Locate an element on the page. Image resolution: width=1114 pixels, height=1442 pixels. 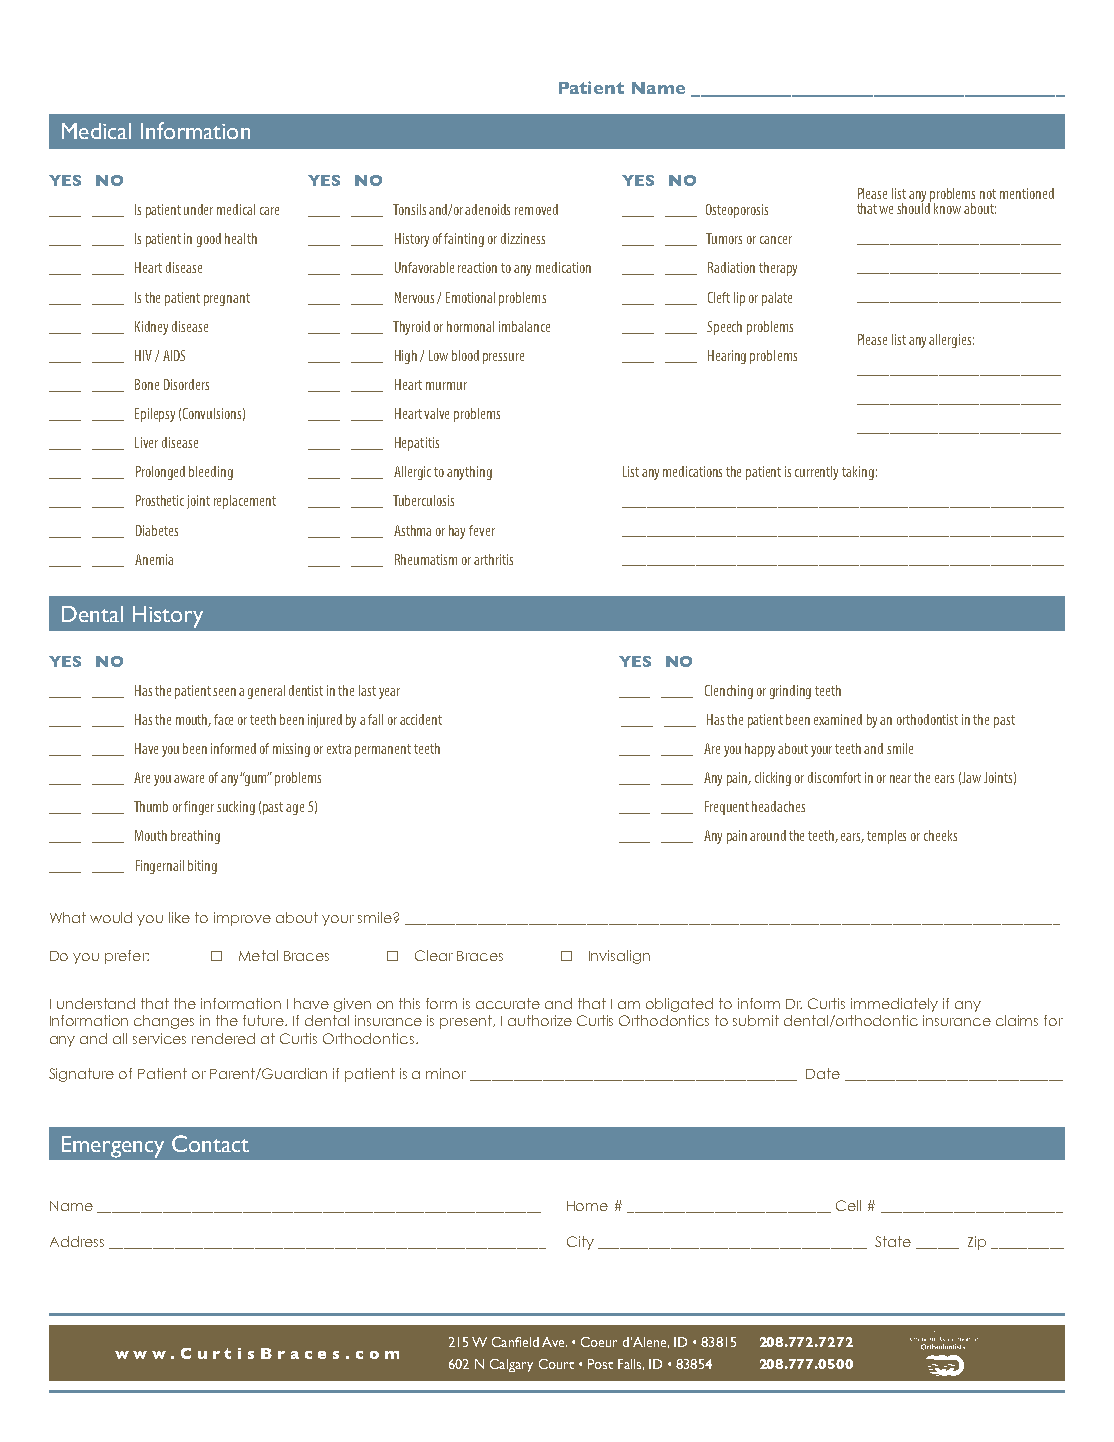
dizziness is located at coordinates (523, 238).
